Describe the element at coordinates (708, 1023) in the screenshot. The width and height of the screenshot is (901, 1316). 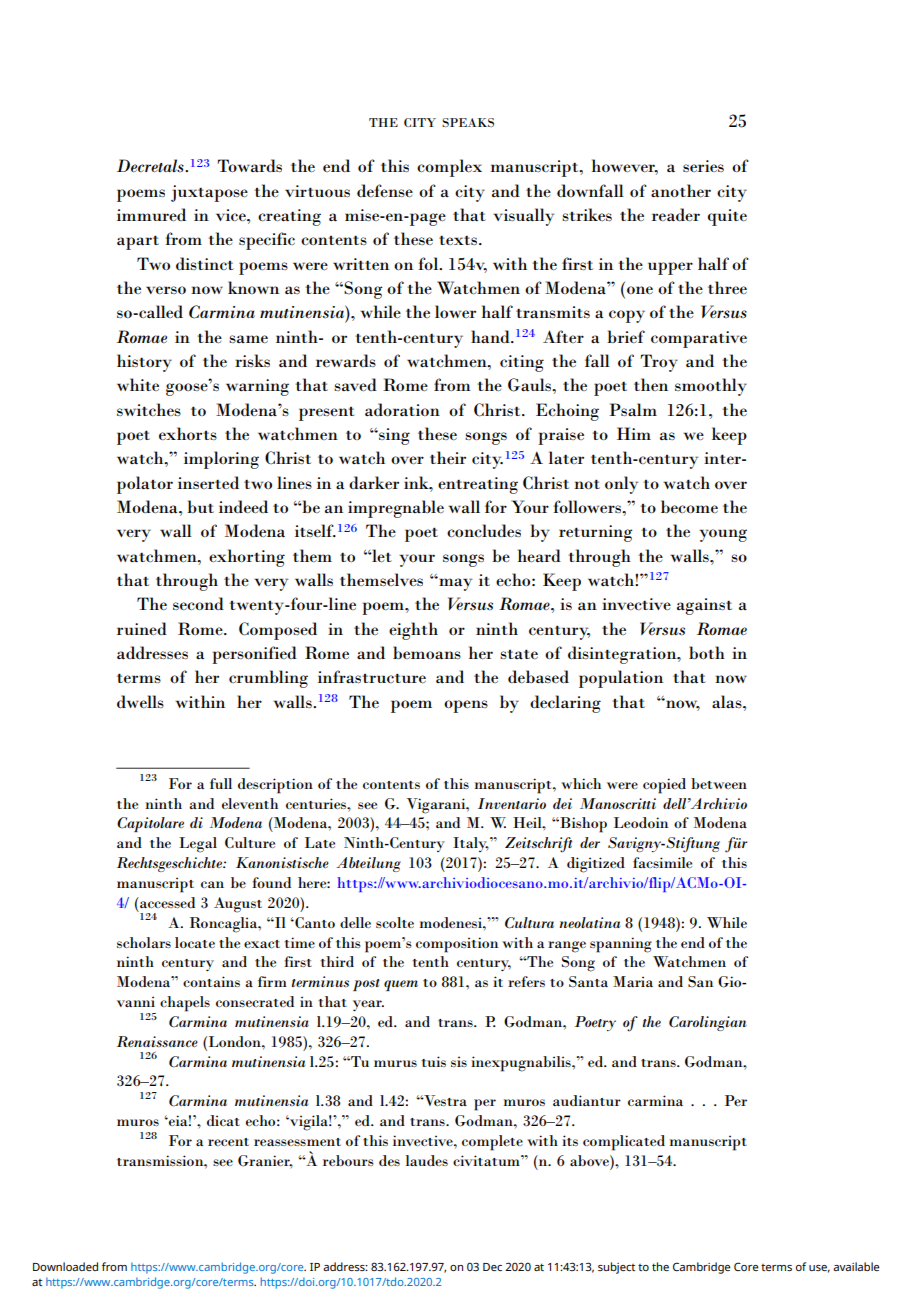
I see `Carolingian` at that location.
